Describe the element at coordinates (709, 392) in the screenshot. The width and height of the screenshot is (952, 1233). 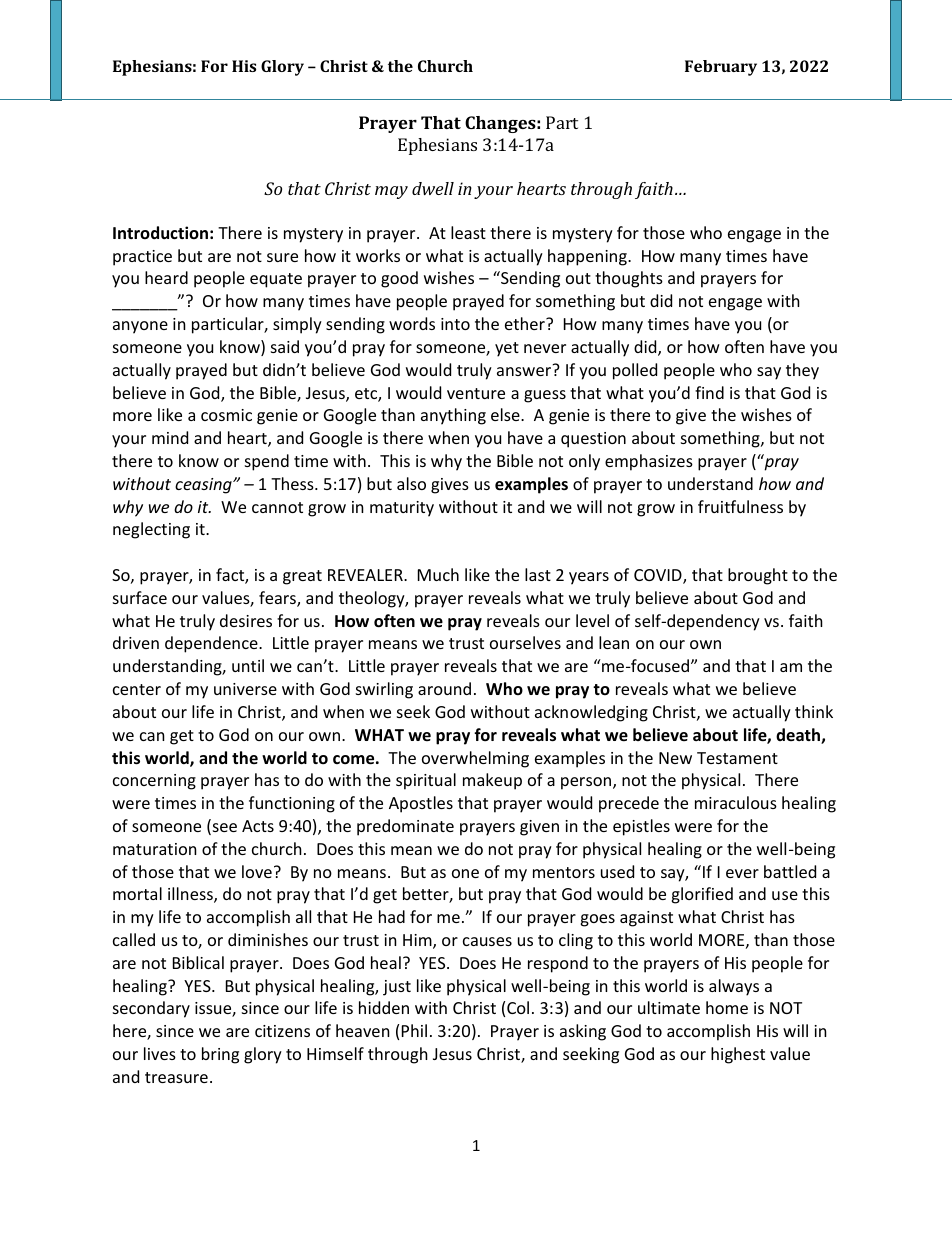
I see `find` at that location.
